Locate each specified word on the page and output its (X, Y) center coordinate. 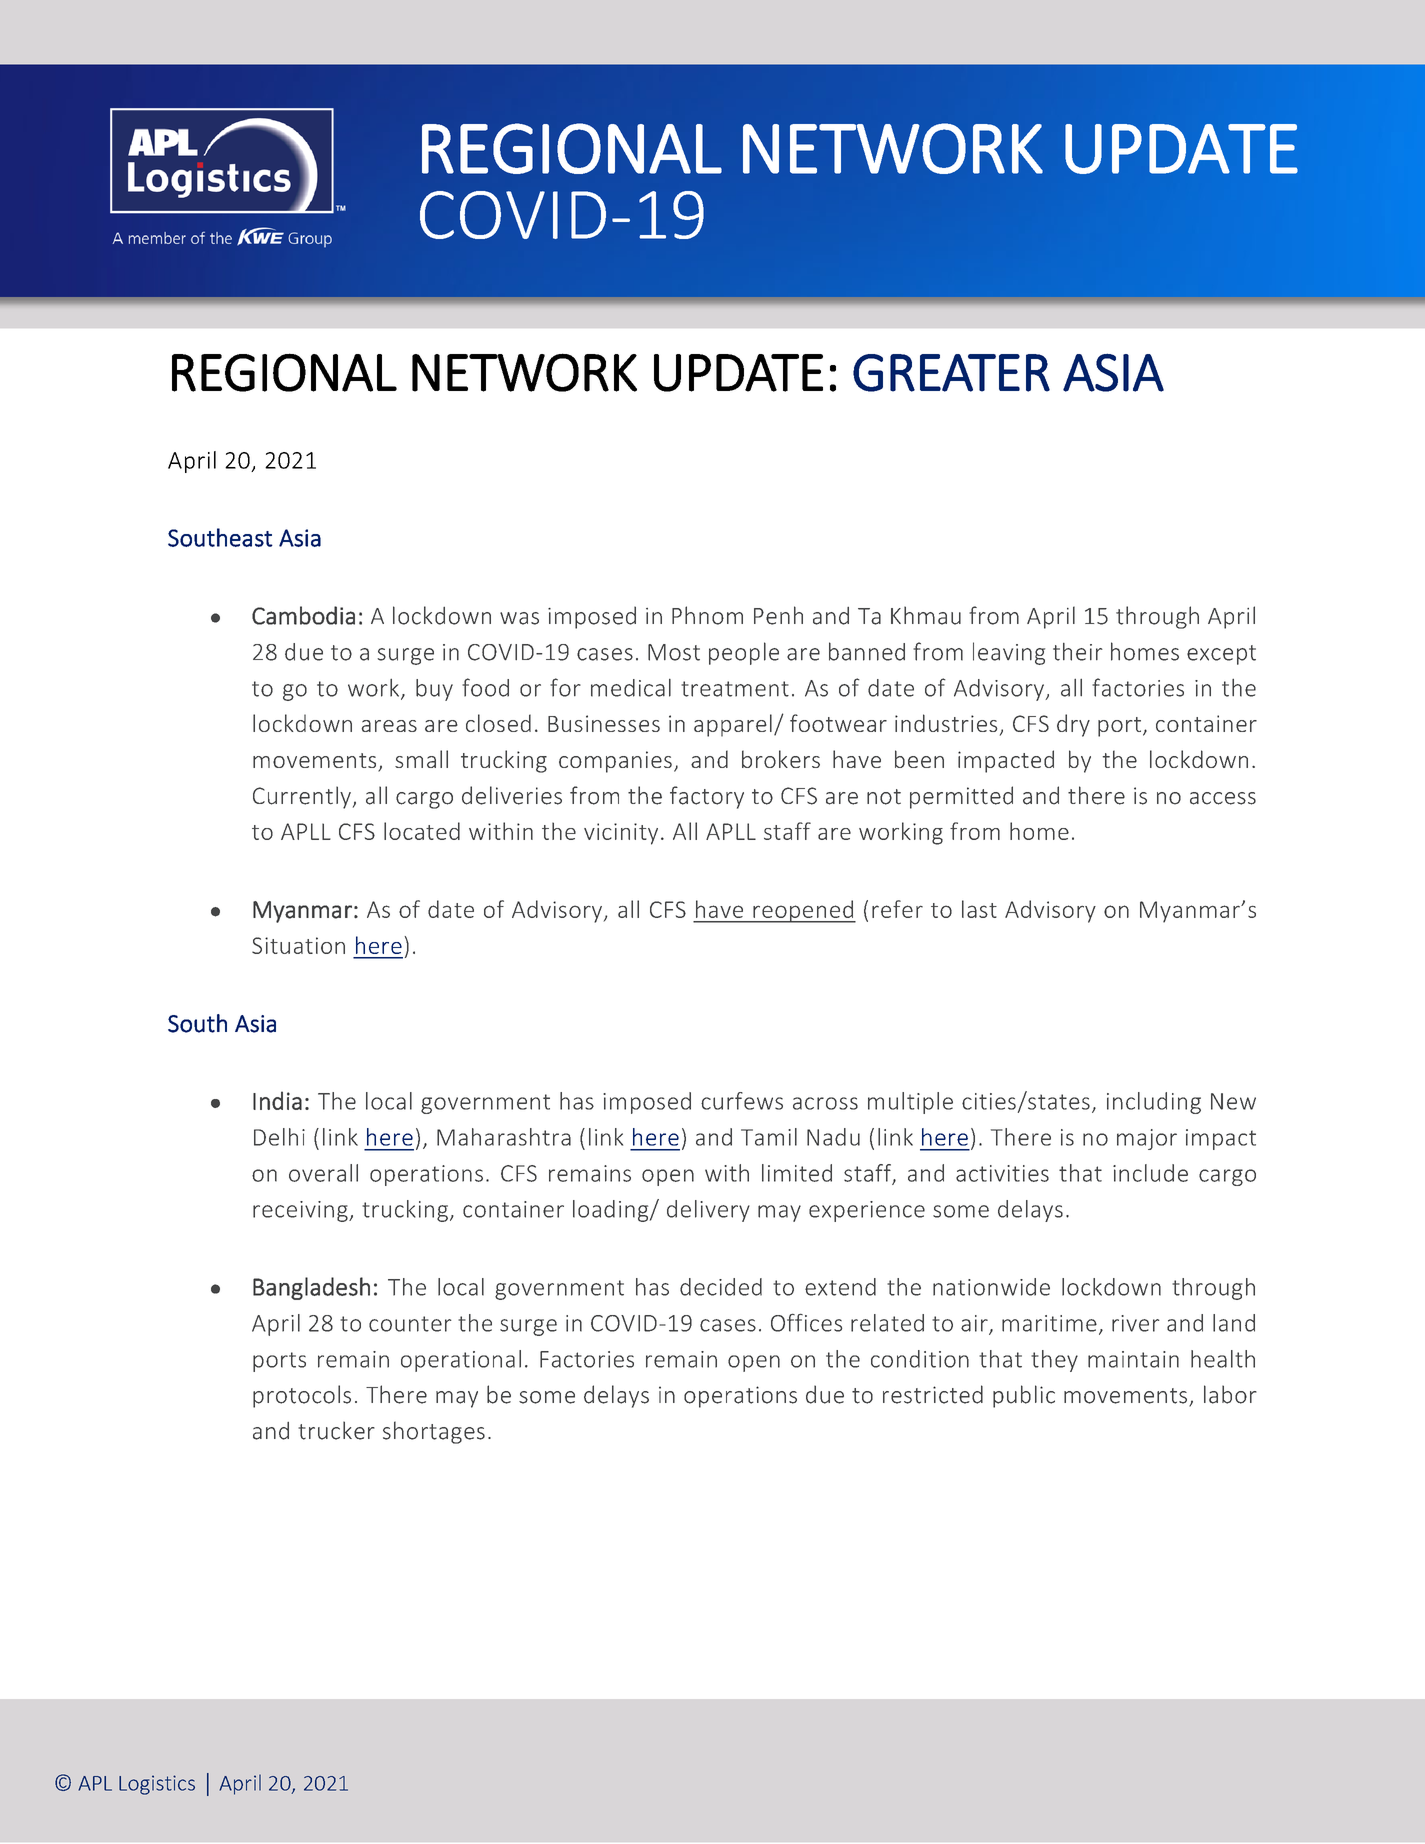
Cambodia (303, 615)
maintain (1133, 1359)
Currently (302, 797)
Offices (806, 1322)
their (1078, 652)
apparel (733, 725)
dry (1073, 725)
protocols (302, 1396)
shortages (434, 1432)
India (277, 1100)
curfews (742, 1101)
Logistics (157, 1785)
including (1154, 1103)
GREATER (951, 373)
